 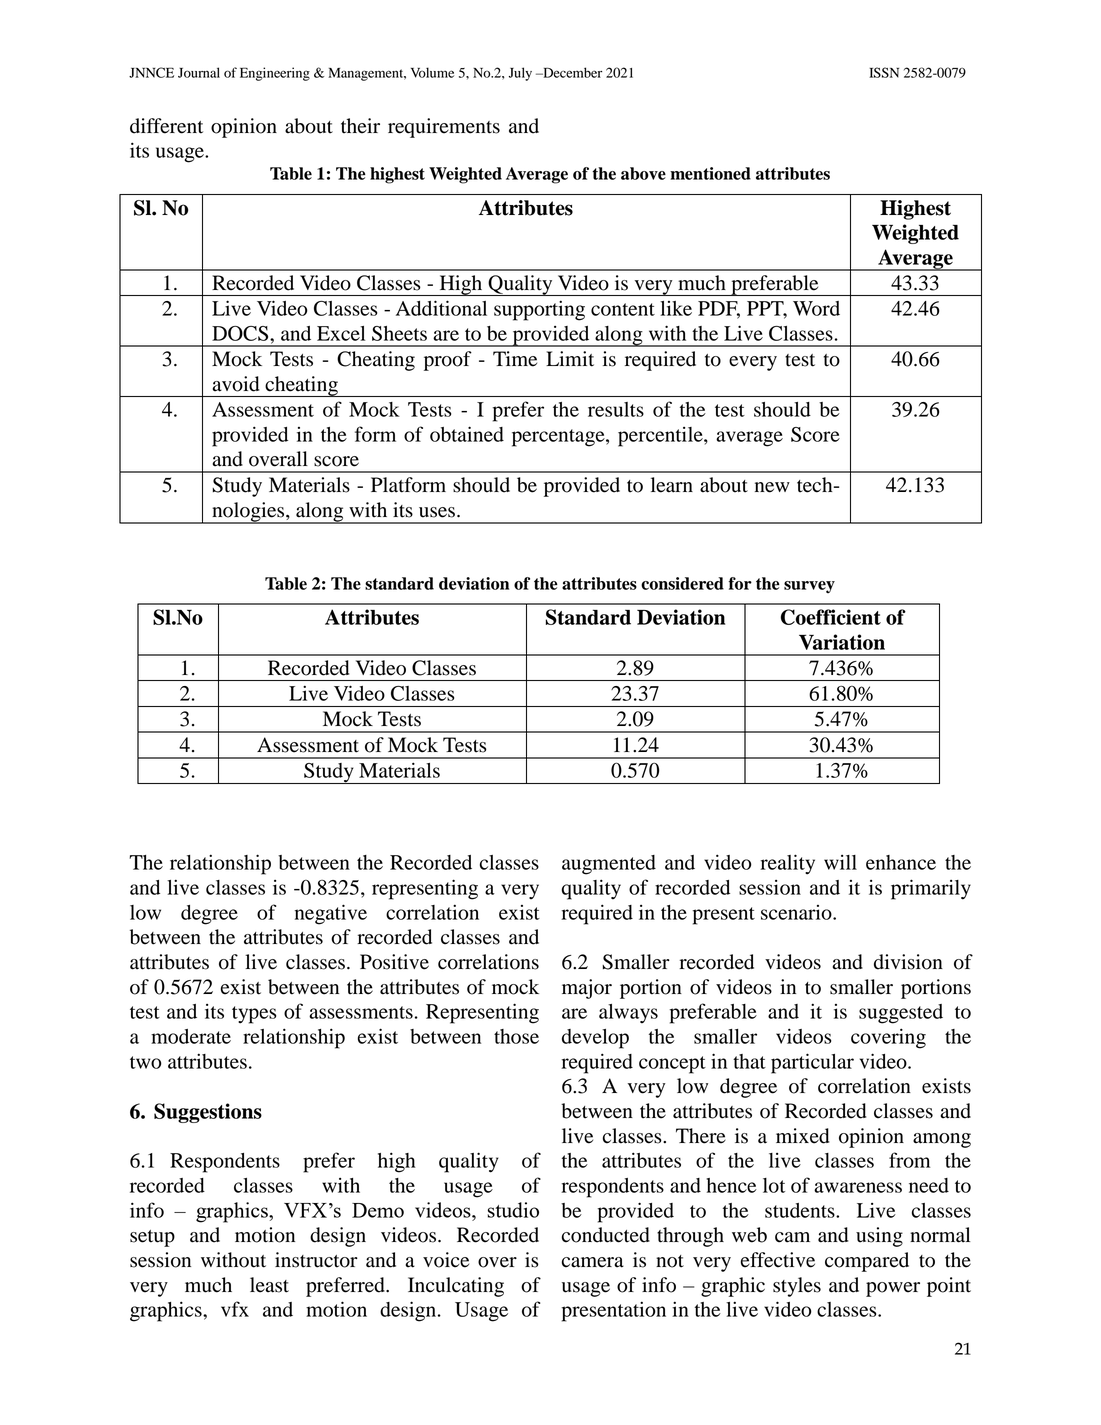 What do you see at coordinates (520, 74) in the page?
I see `July` at bounding box center [520, 74].
